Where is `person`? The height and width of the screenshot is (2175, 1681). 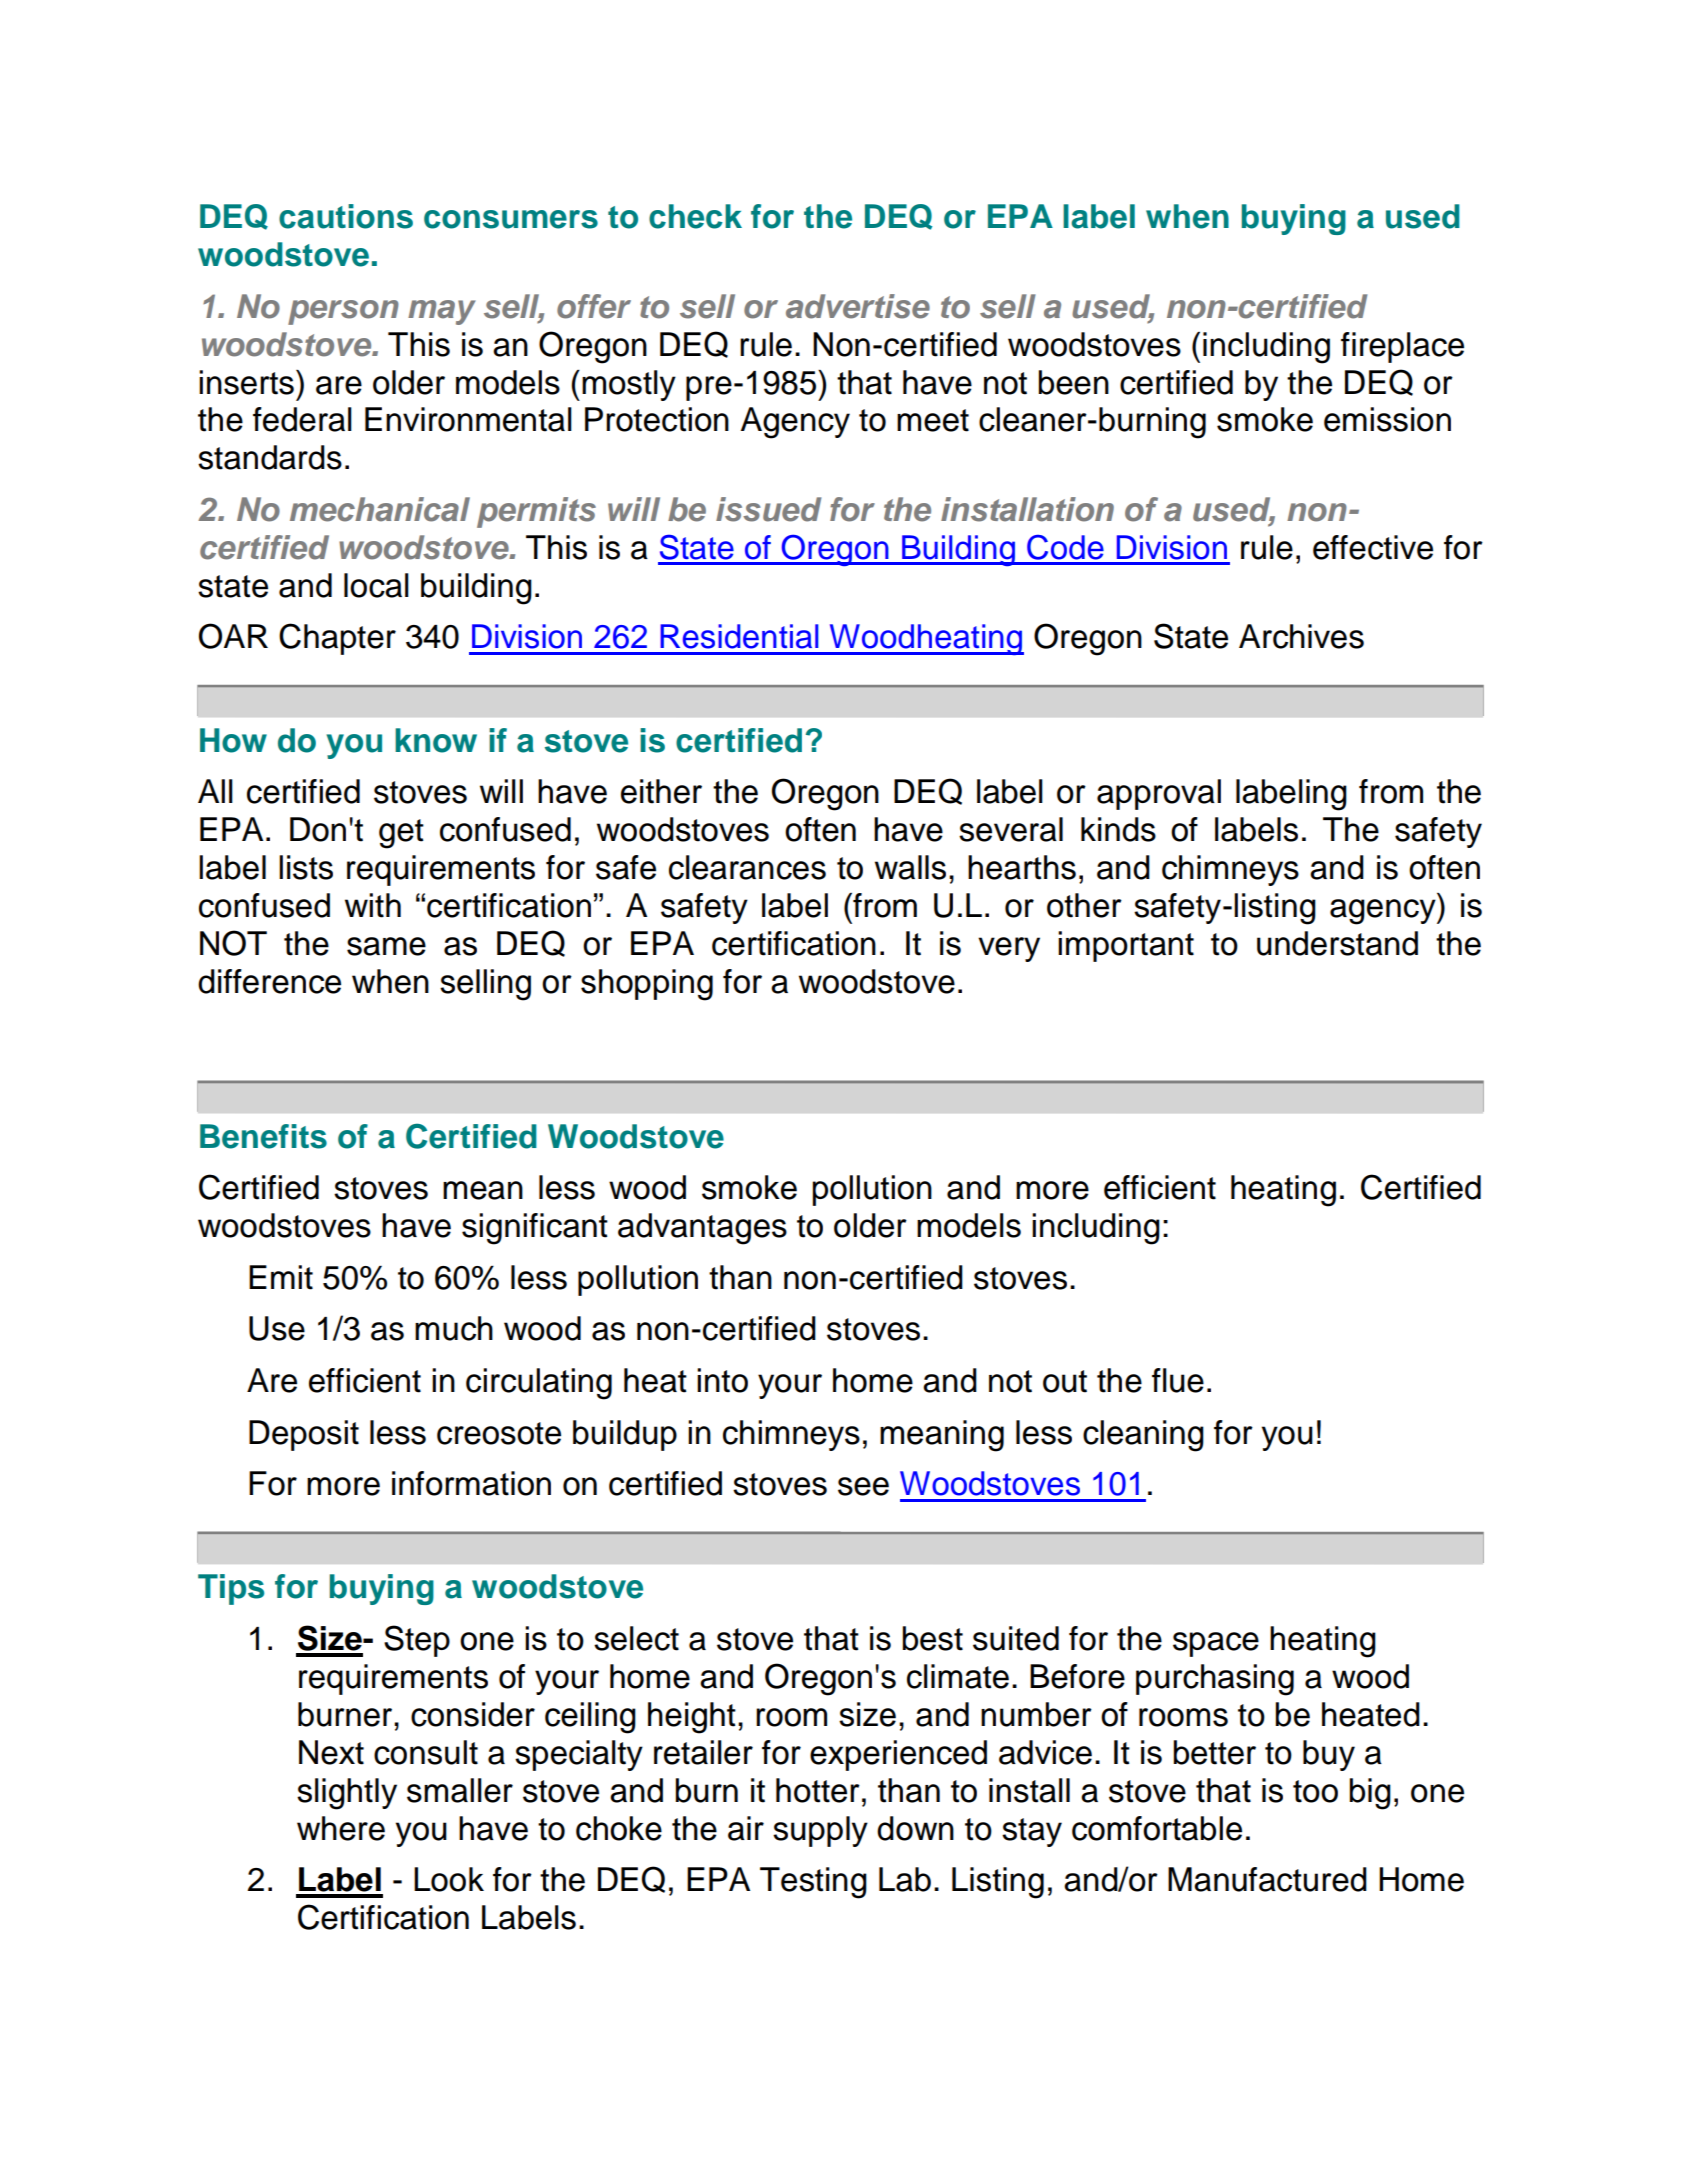 person is located at coordinates (343, 312).
